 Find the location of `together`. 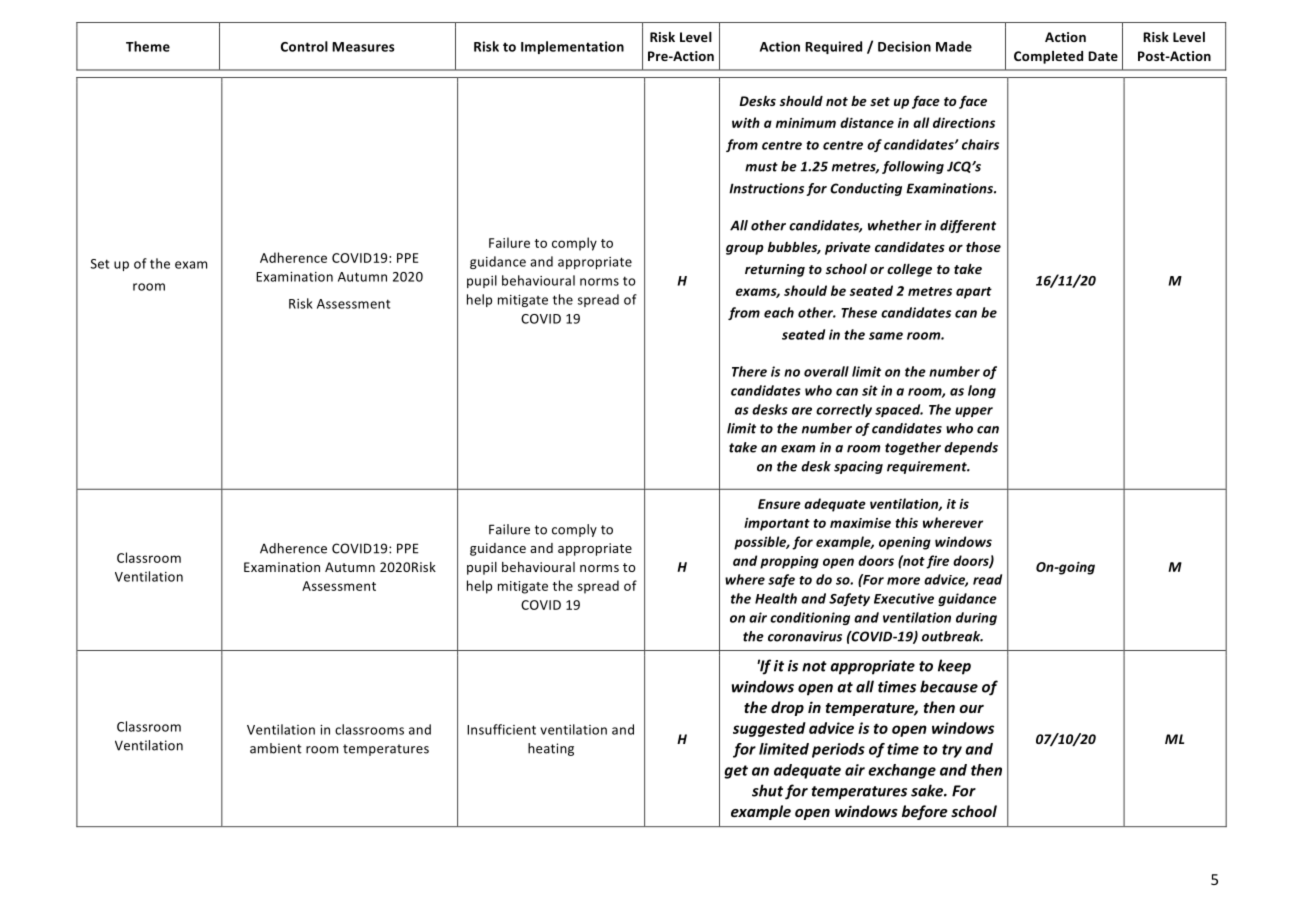

together is located at coordinates (913, 448).
